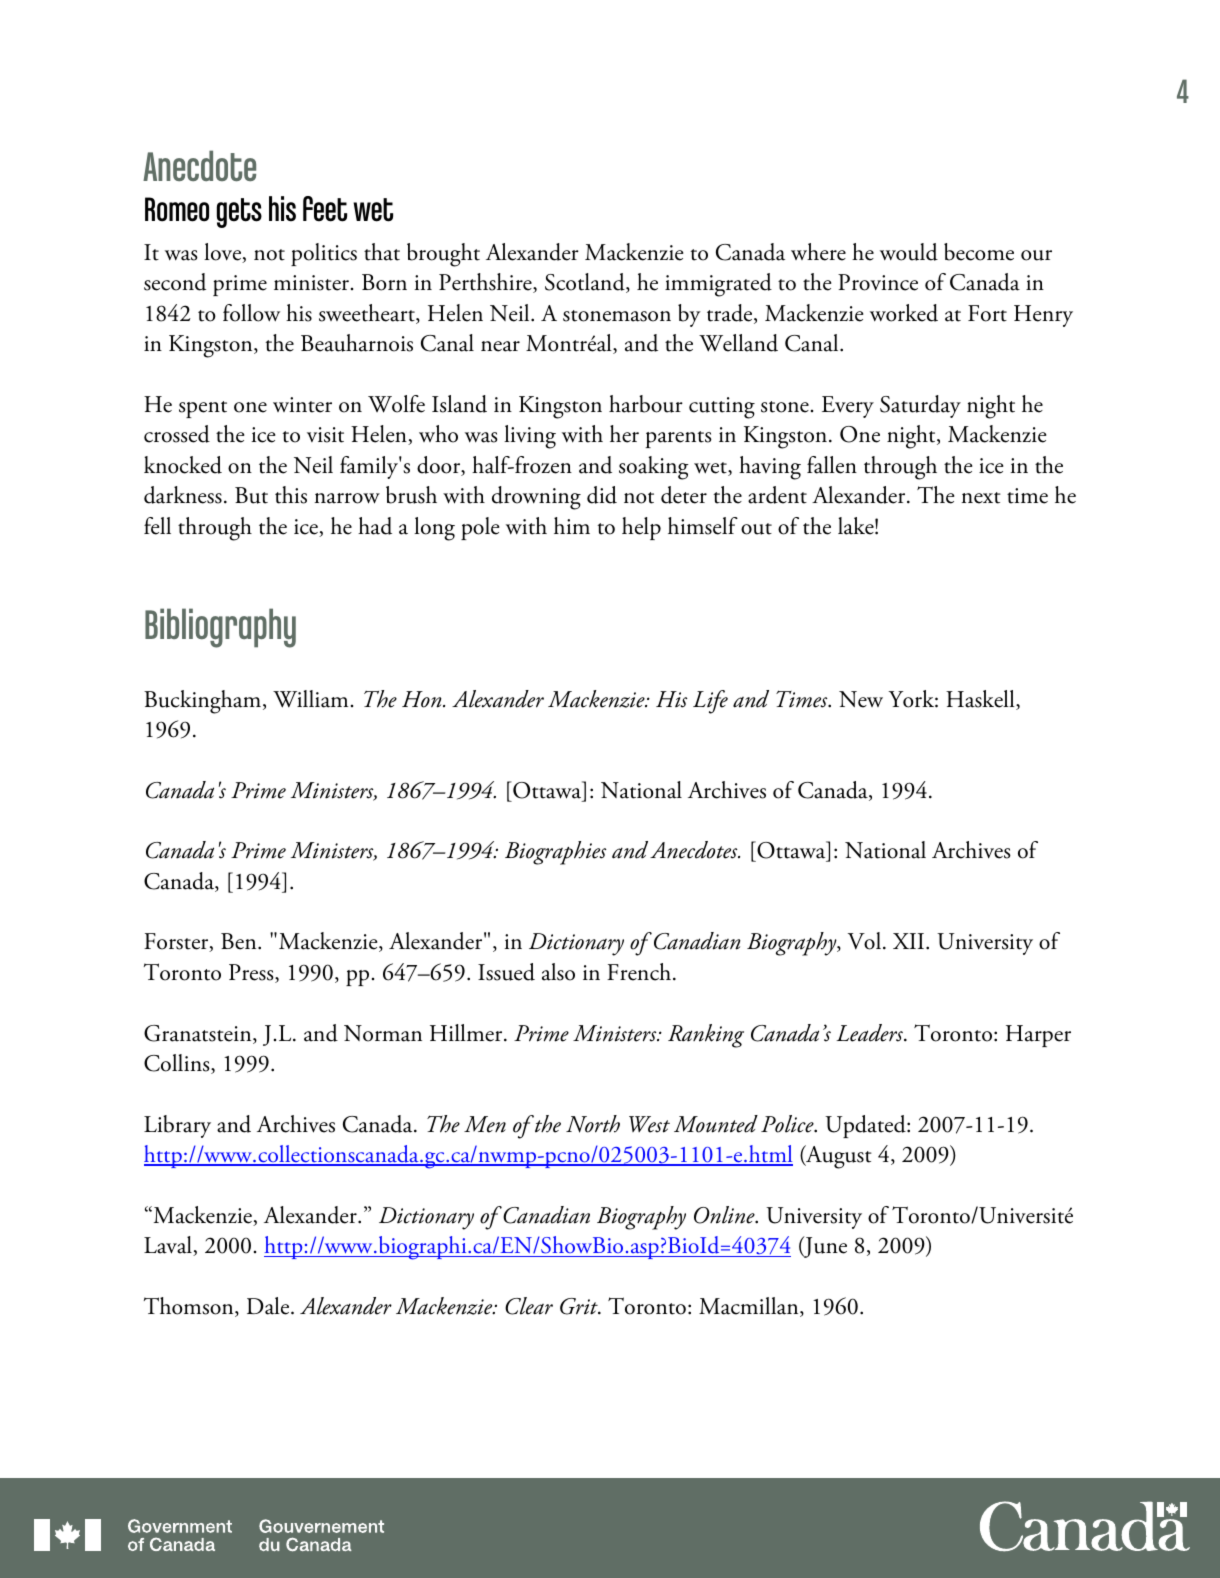  I want to click on North, so click(593, 1124).
